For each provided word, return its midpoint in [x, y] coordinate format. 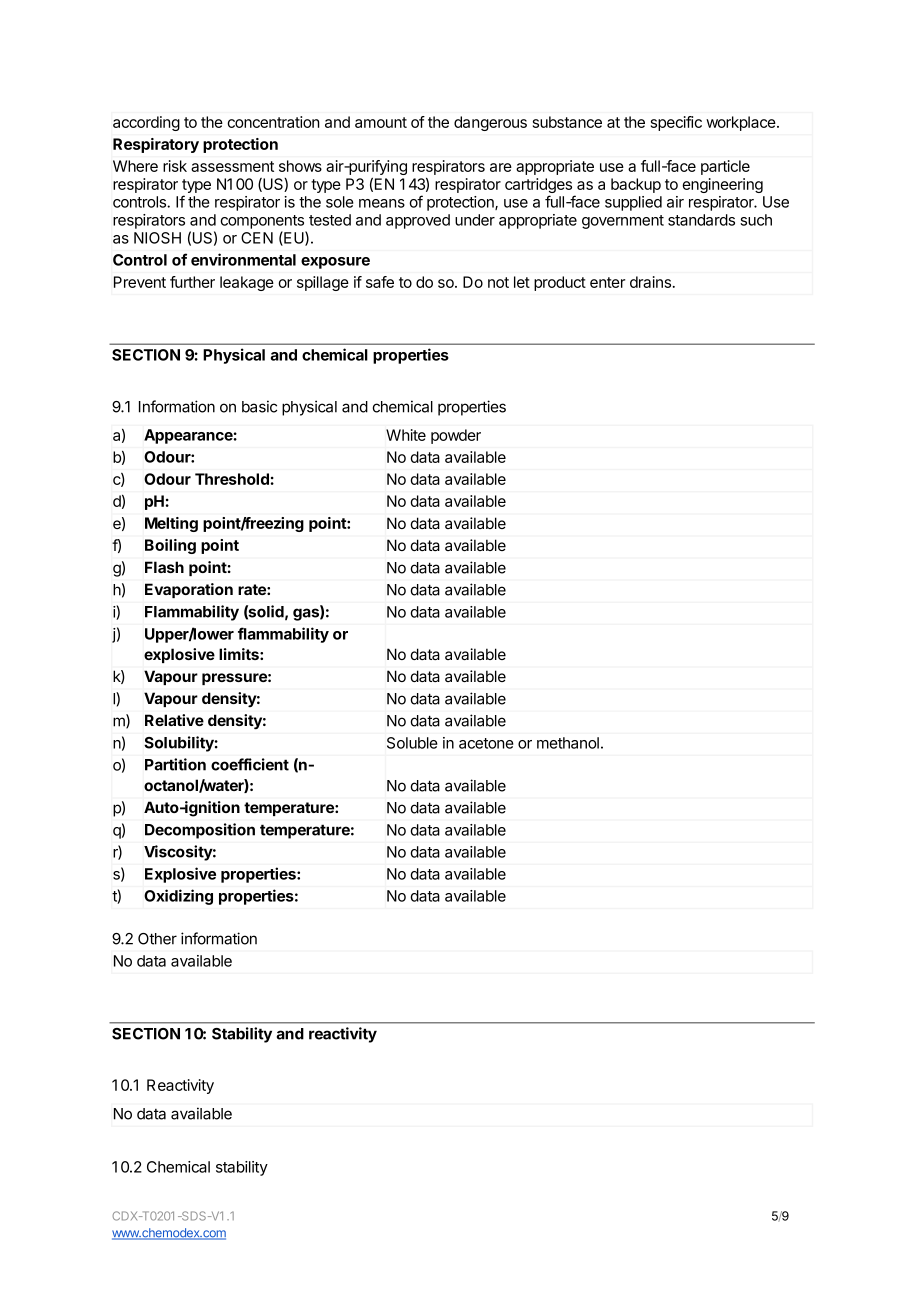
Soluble [412, 743]
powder [456, 436]
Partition [175, 764]
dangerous [490, 123]
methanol [568, 743]
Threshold [232, 479]
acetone [486, 743]
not [498, 282]
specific [676, 123]
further [192, 282]
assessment [232, 166]
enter [607, 282]
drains [650, 282]
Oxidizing [178, 897]
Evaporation [189, 590]
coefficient [250, 764]
